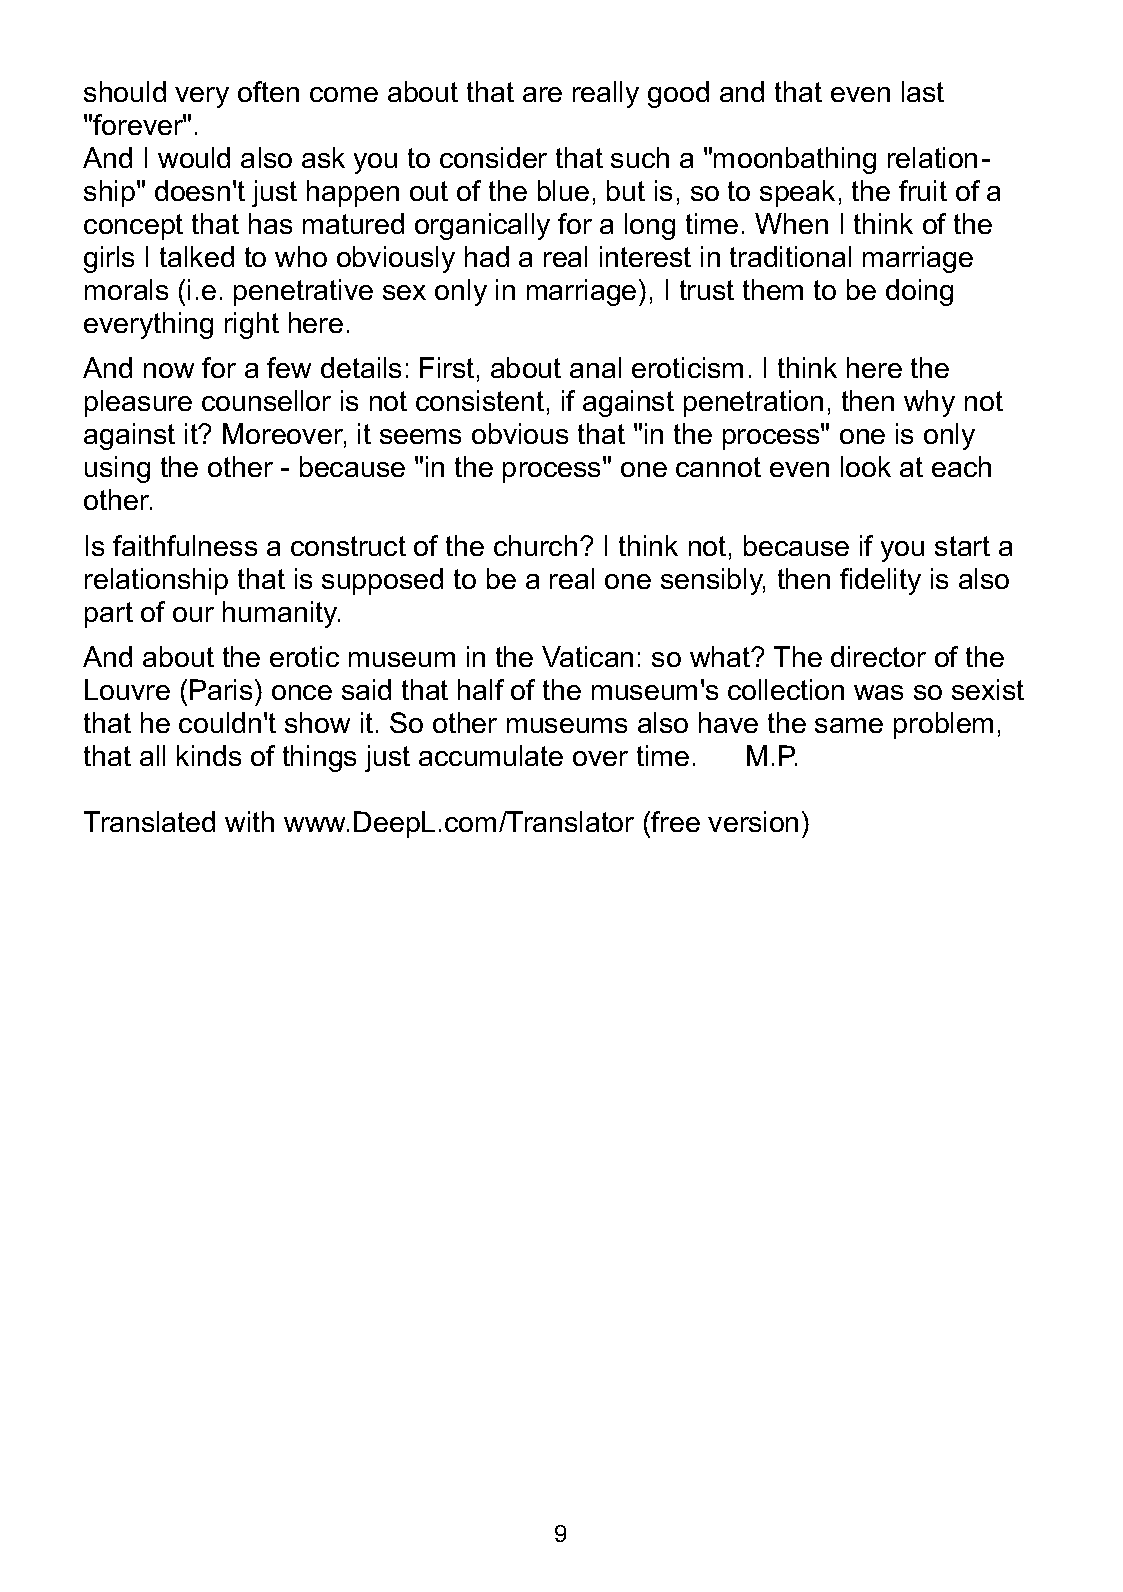 This image has width=1123, height=1592. What do you see at coordinates (252, 325) in the image?
I see `right` at bounding box center [252, 325].
